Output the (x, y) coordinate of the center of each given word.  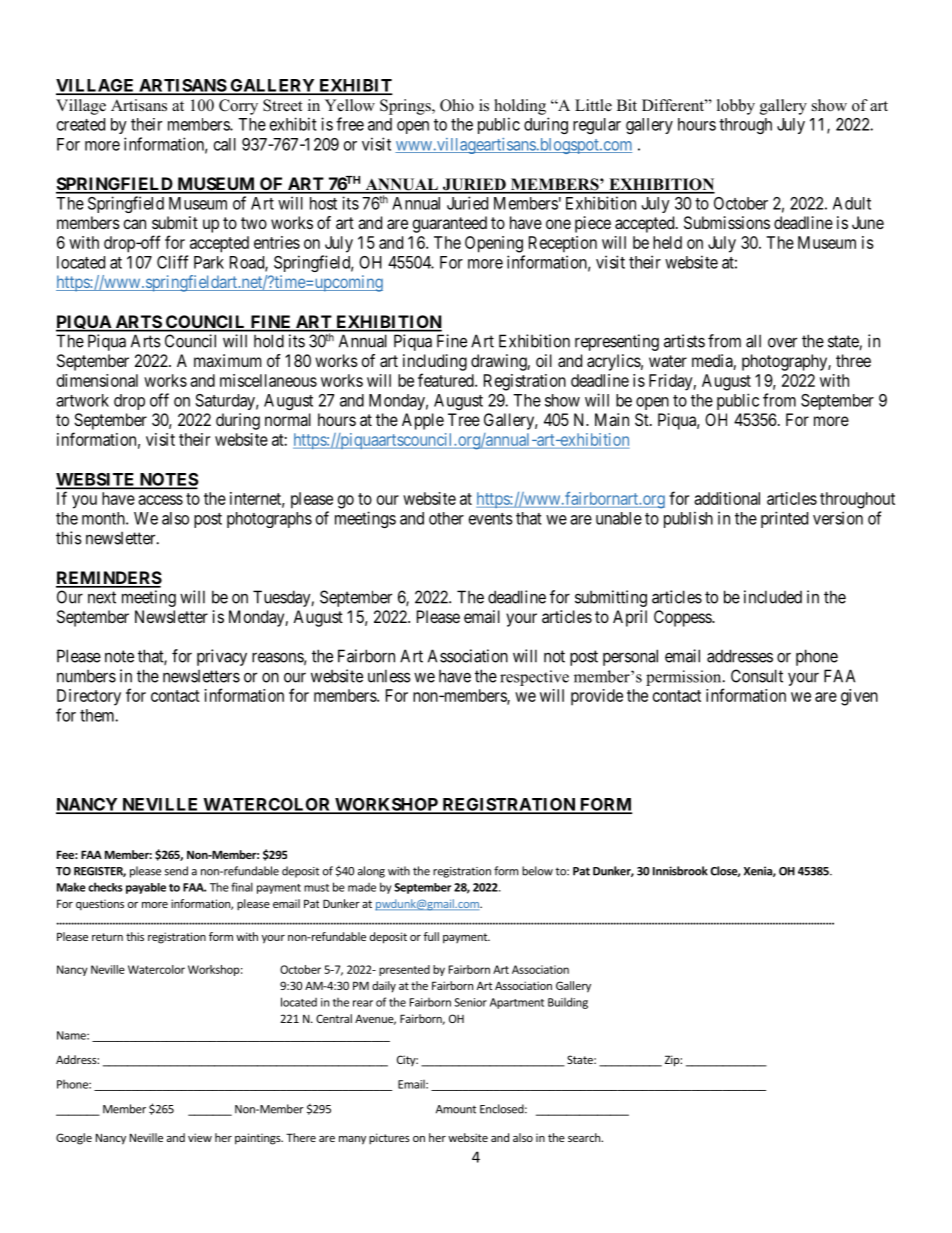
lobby (736, 107)
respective (534, 678)
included (773, 597)
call (225, 144)
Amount (456, 1109)
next (102, 597)
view (200, 1137)
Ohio (457, 105)
